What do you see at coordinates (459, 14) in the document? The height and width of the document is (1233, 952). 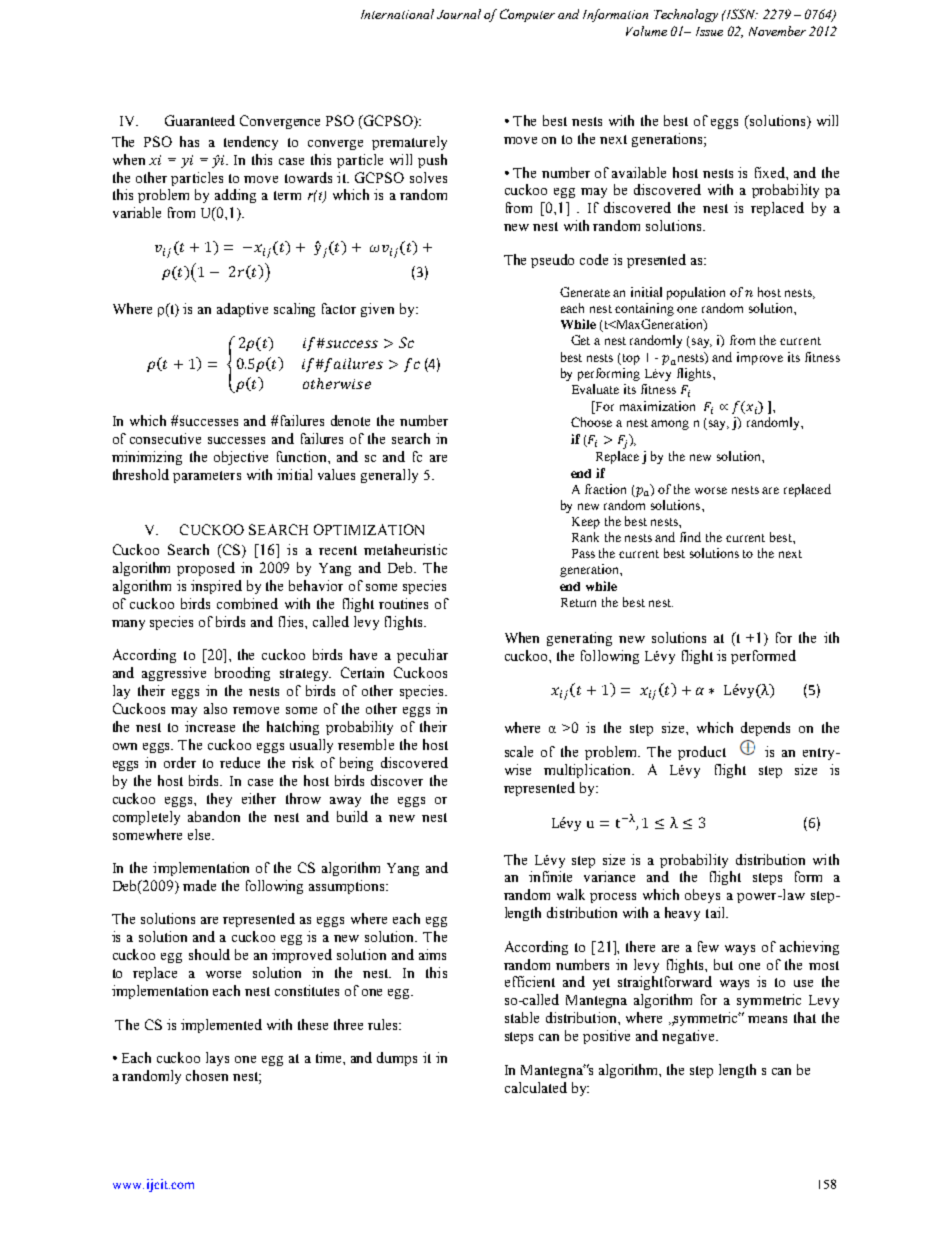 I see `Journal` at bounding box center [459, 14].
